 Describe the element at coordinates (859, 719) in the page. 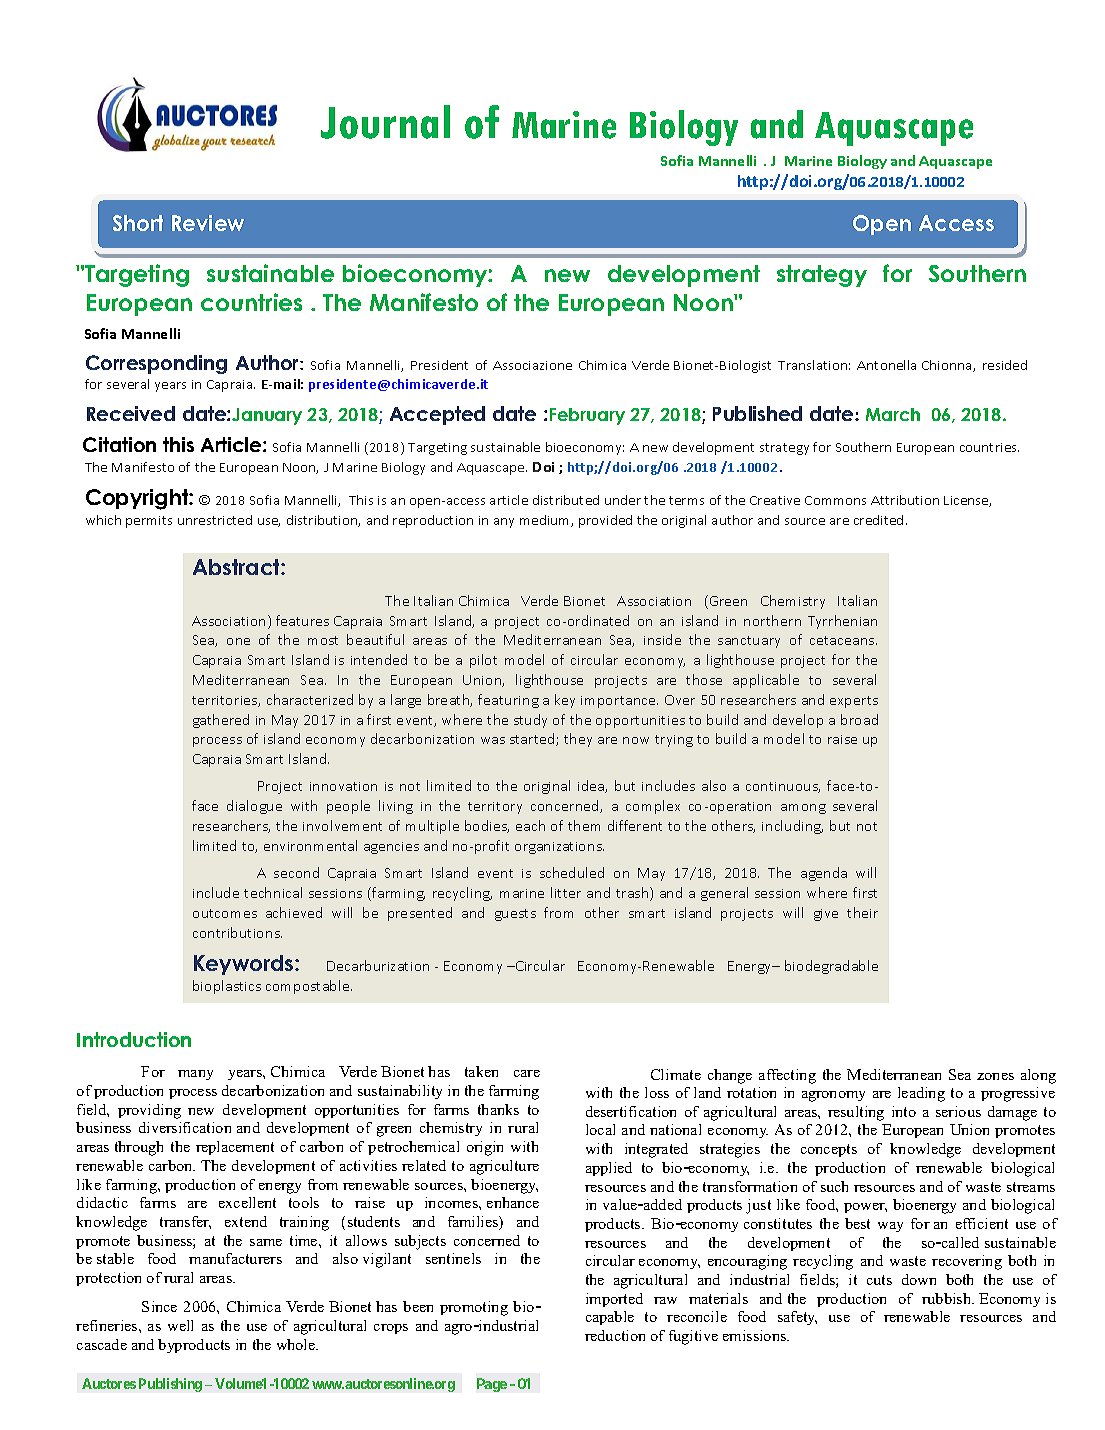

I see `broad` at that location.
